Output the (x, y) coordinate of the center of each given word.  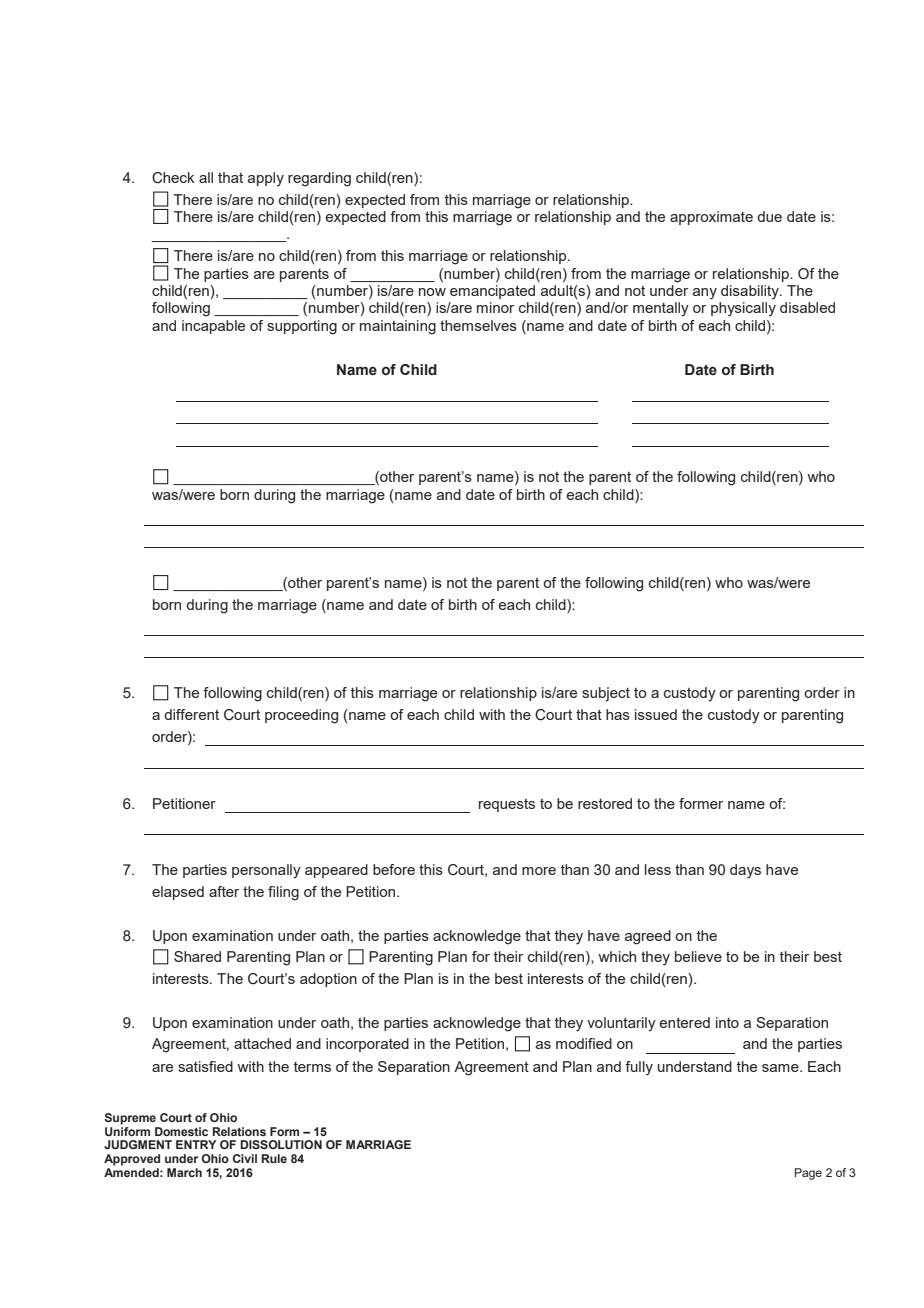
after (224, 891)
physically (743, 309)
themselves (478, 325)
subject (606, 694)
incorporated (367, 1045)
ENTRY (196, 1144)
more (539, 871)
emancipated (492, 292)
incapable (213, 327)
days (745, 871)
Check (173, 178)
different (191, 714)
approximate (711, 218)
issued (656, 714)
